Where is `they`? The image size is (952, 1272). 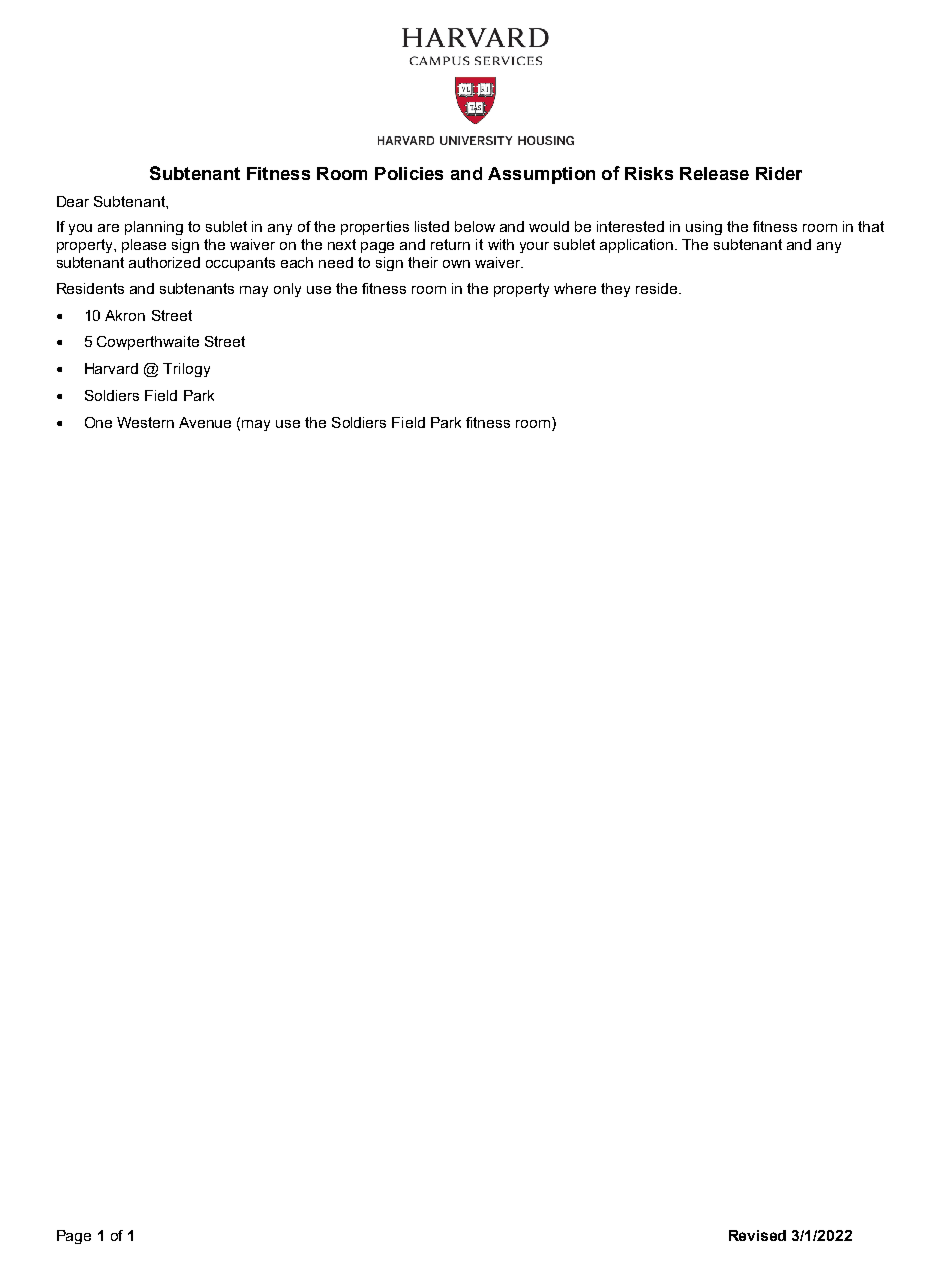 they is located at coordinates (615, 290).
